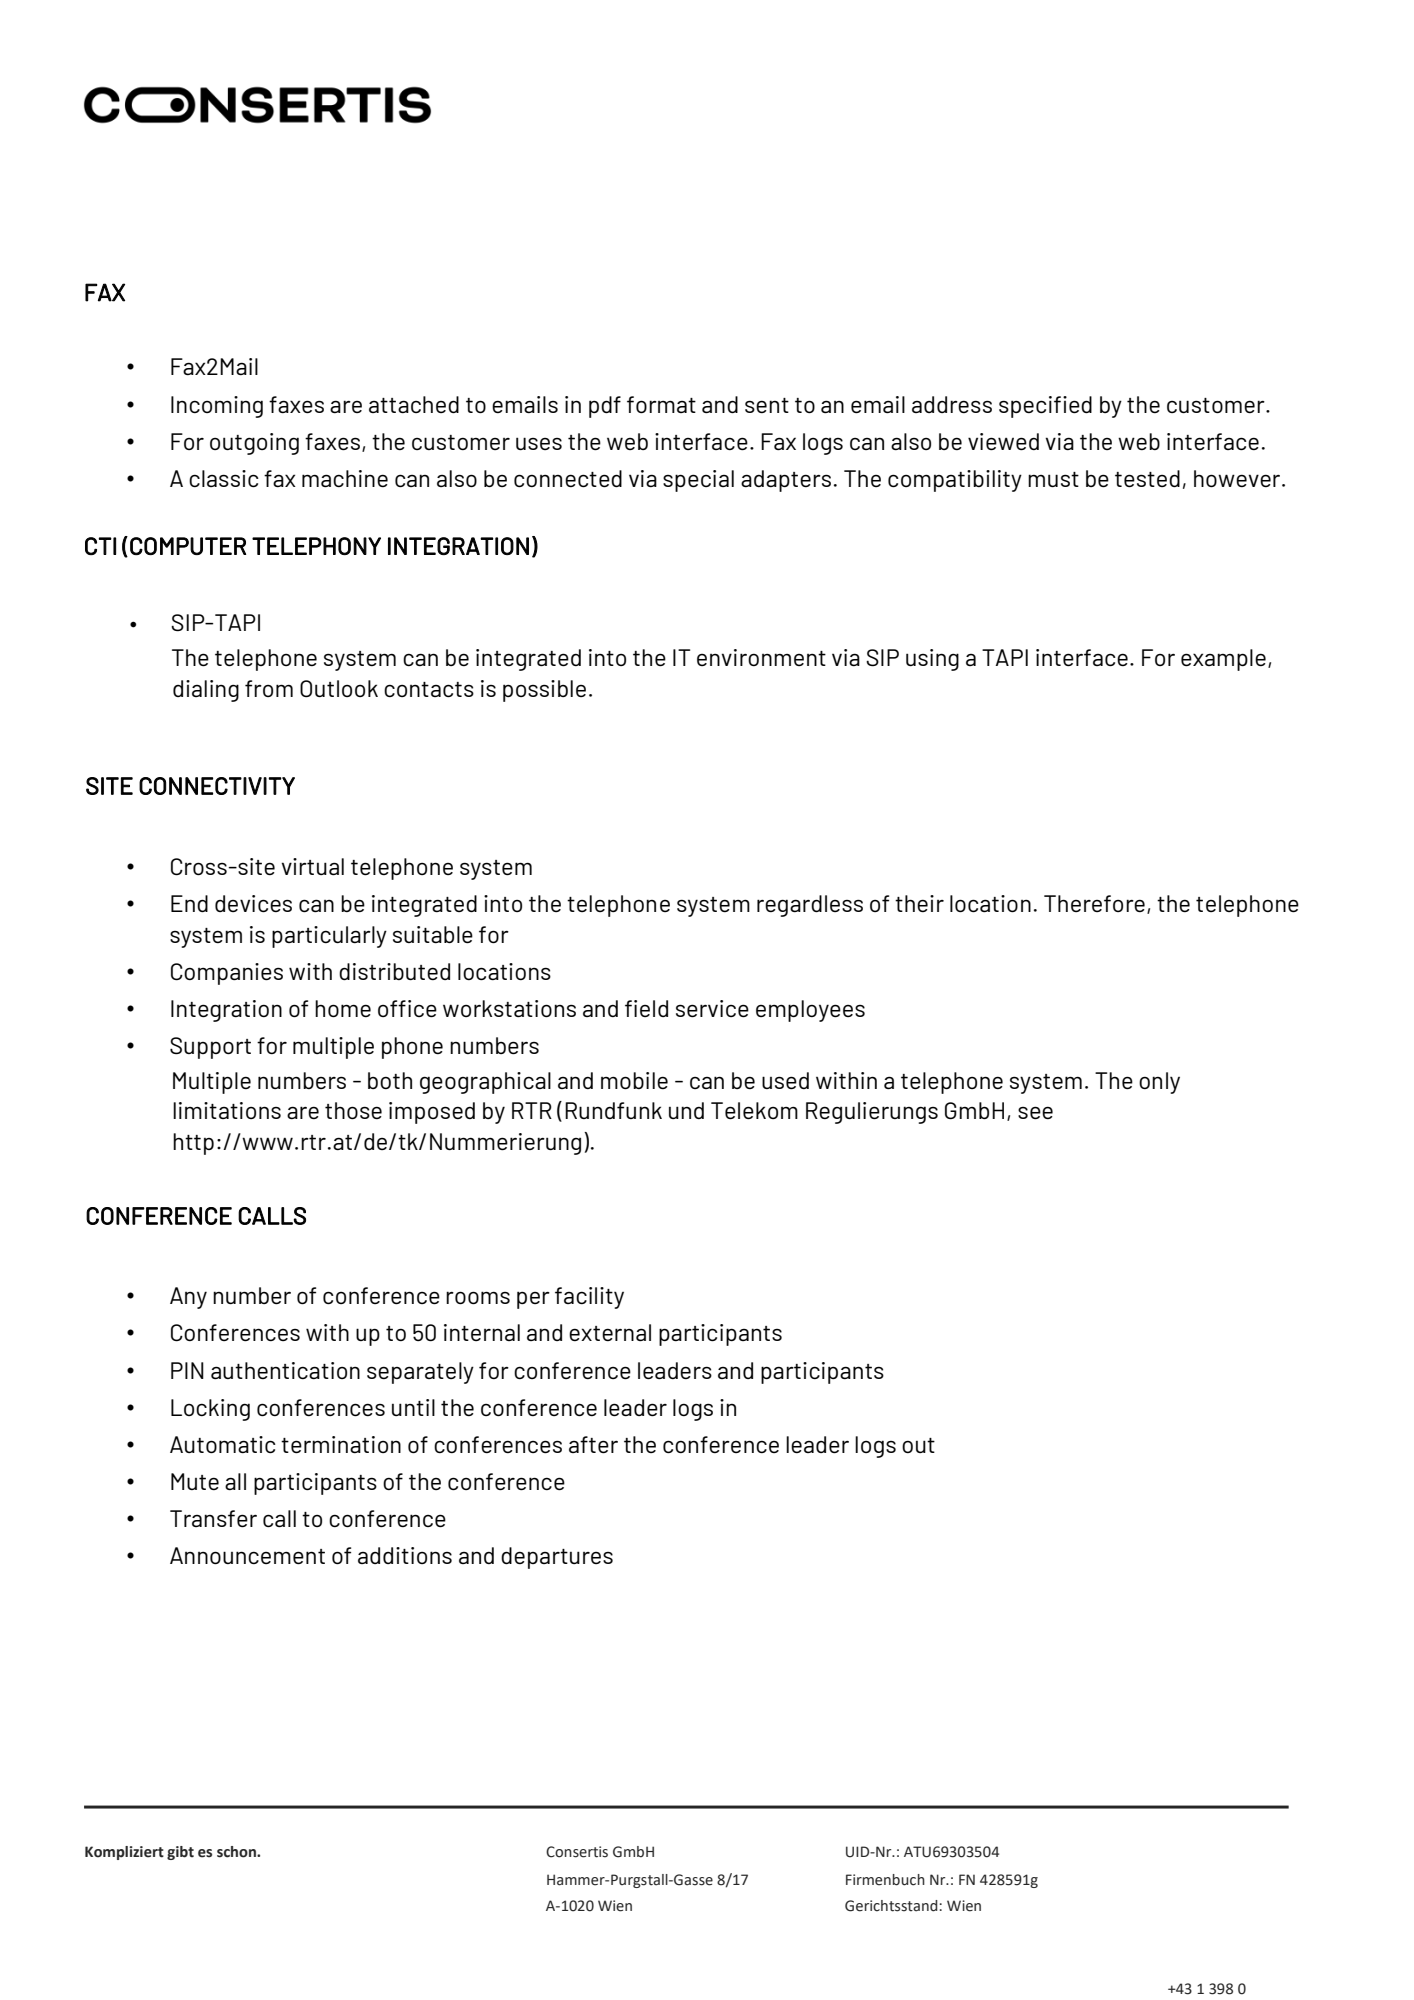 This document has height=2000, width=1414. Describe the element at coordinates (634, 1080) in the document. I see `mobile` at that location.
